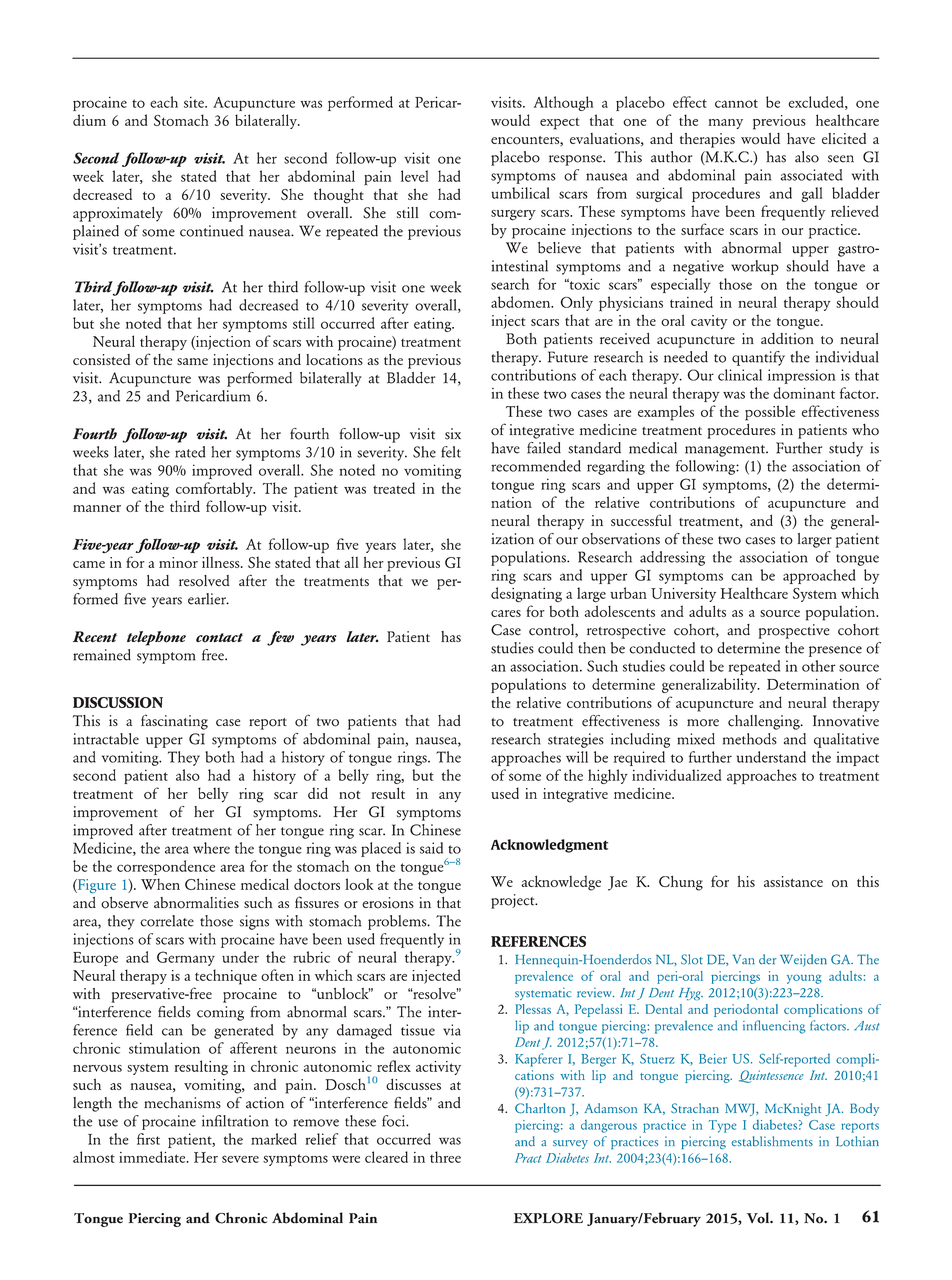 Image resolution: width=952 pixels, height=1280 pixels. What do you see at coordinates (445, 1157) in the page?
I see `three` at bounding box center [445, 1157].
